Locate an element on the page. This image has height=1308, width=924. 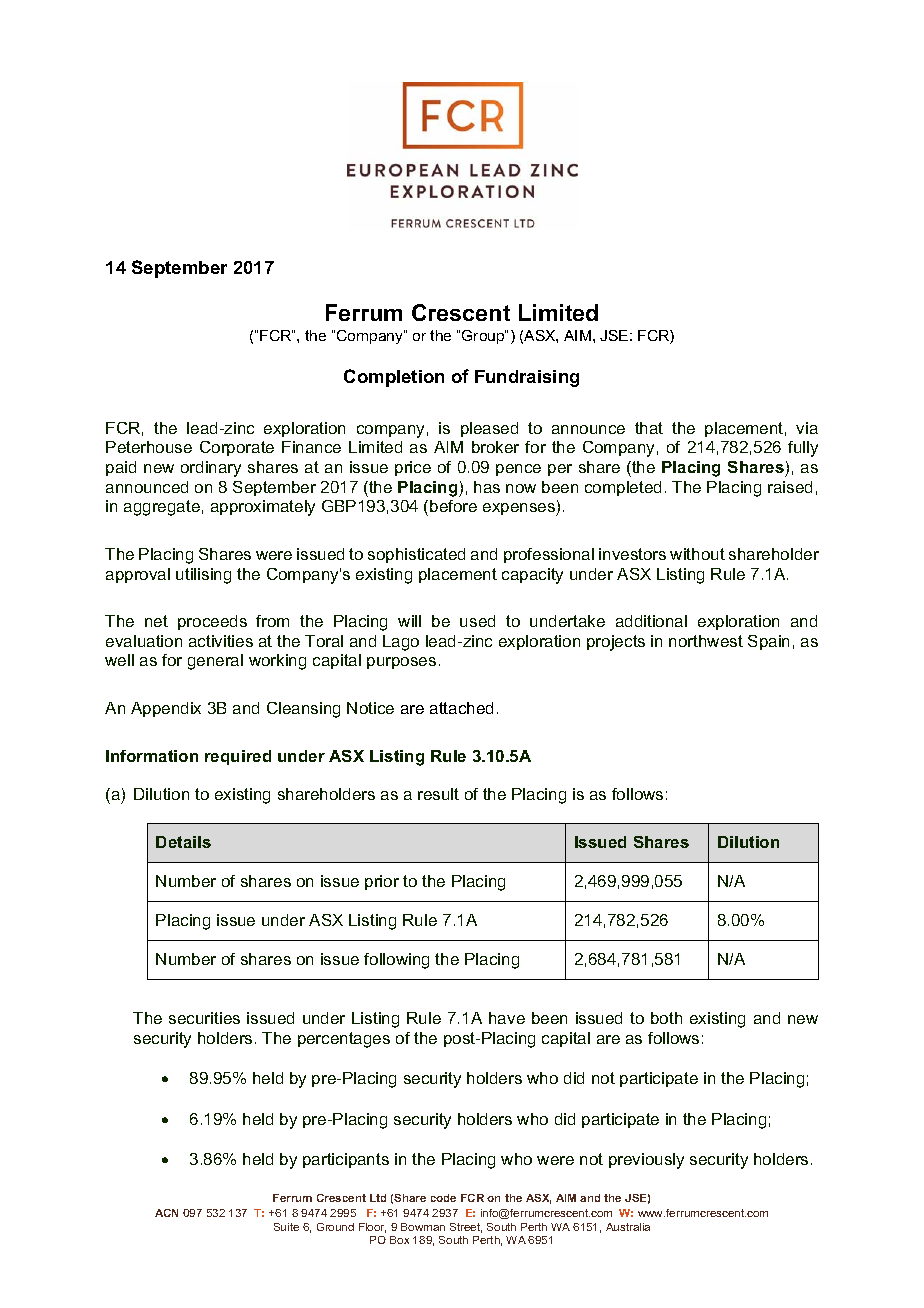
securities is located at coordinates (204, 1018).
